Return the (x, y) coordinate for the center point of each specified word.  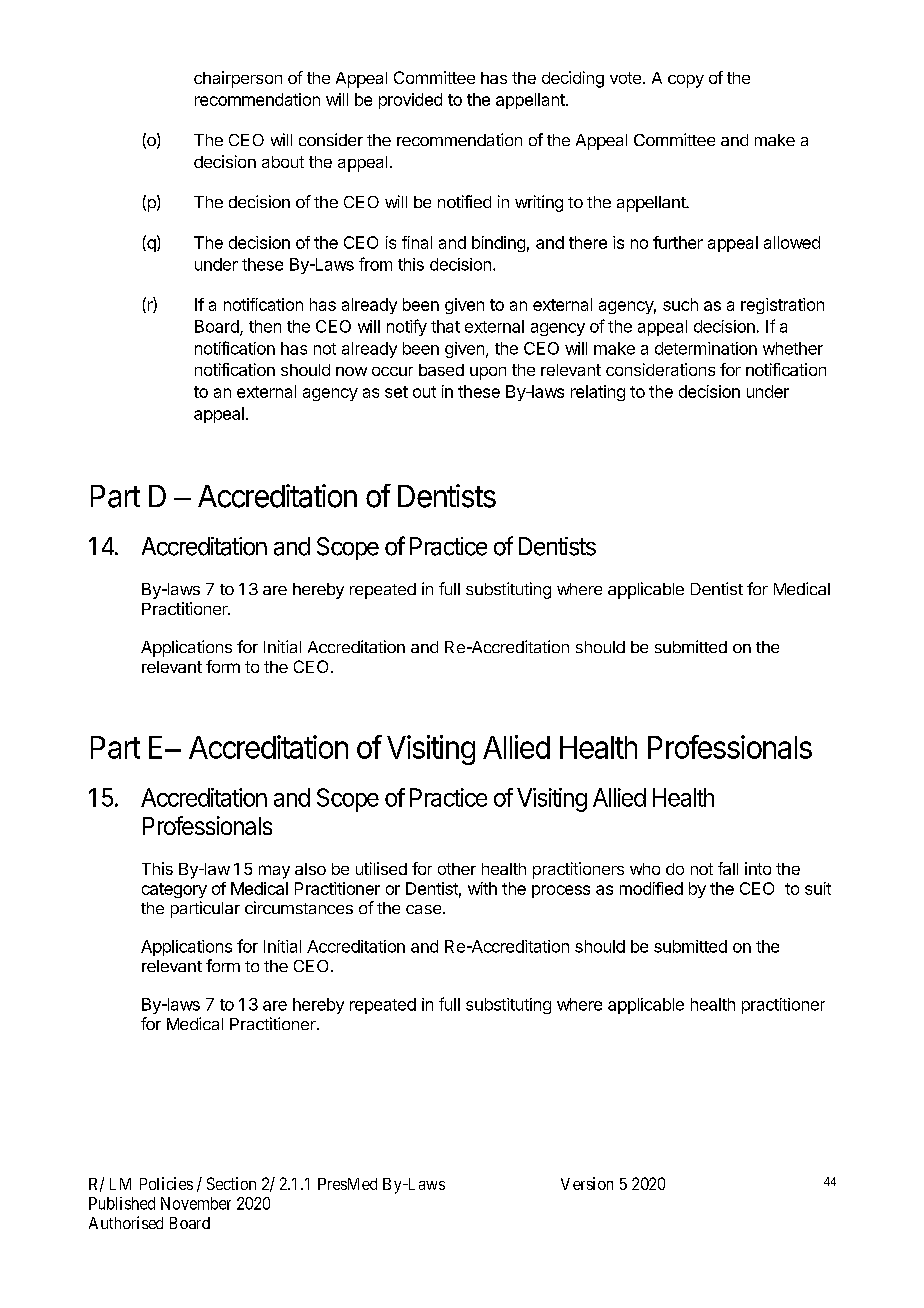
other (457, 869)
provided (410, 101)
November (196, 1203)
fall (728, 868)
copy (686, 81)
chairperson (238, 79)
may (274, 872)
